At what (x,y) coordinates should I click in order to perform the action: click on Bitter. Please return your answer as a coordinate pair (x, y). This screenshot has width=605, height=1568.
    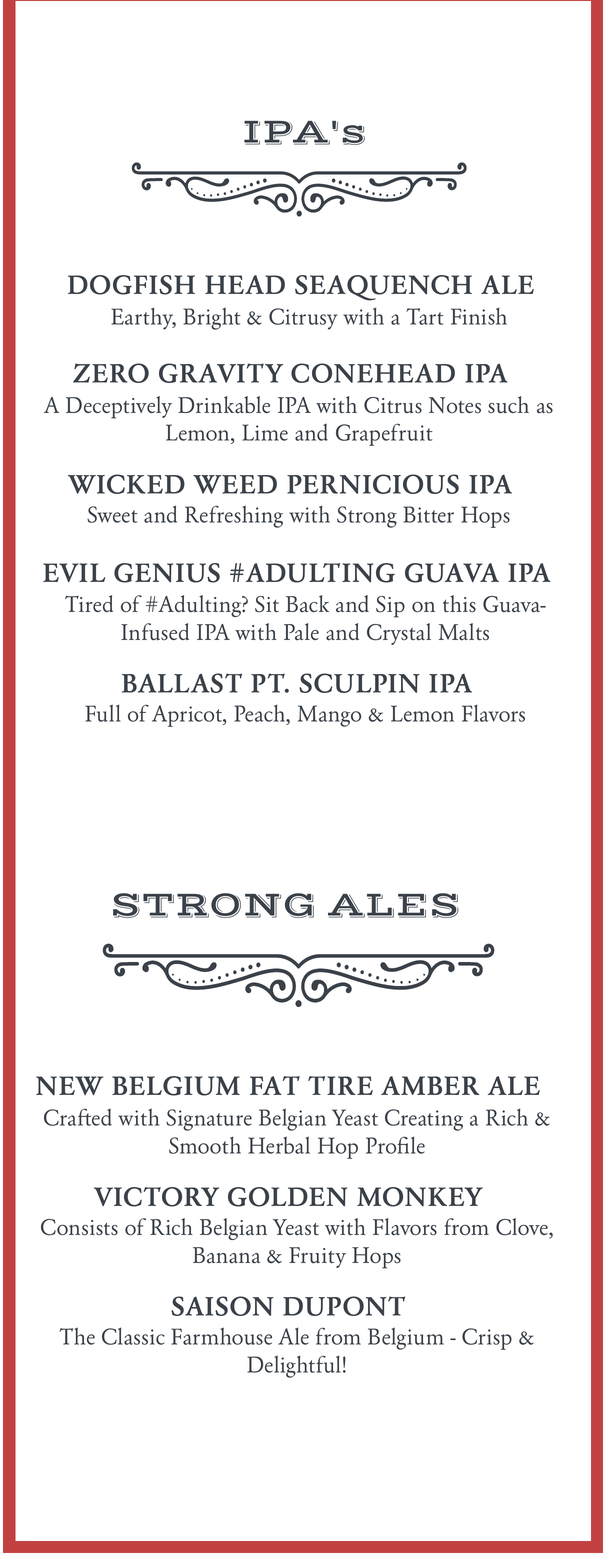
    Looking at the image, I should click on (428, 514).
